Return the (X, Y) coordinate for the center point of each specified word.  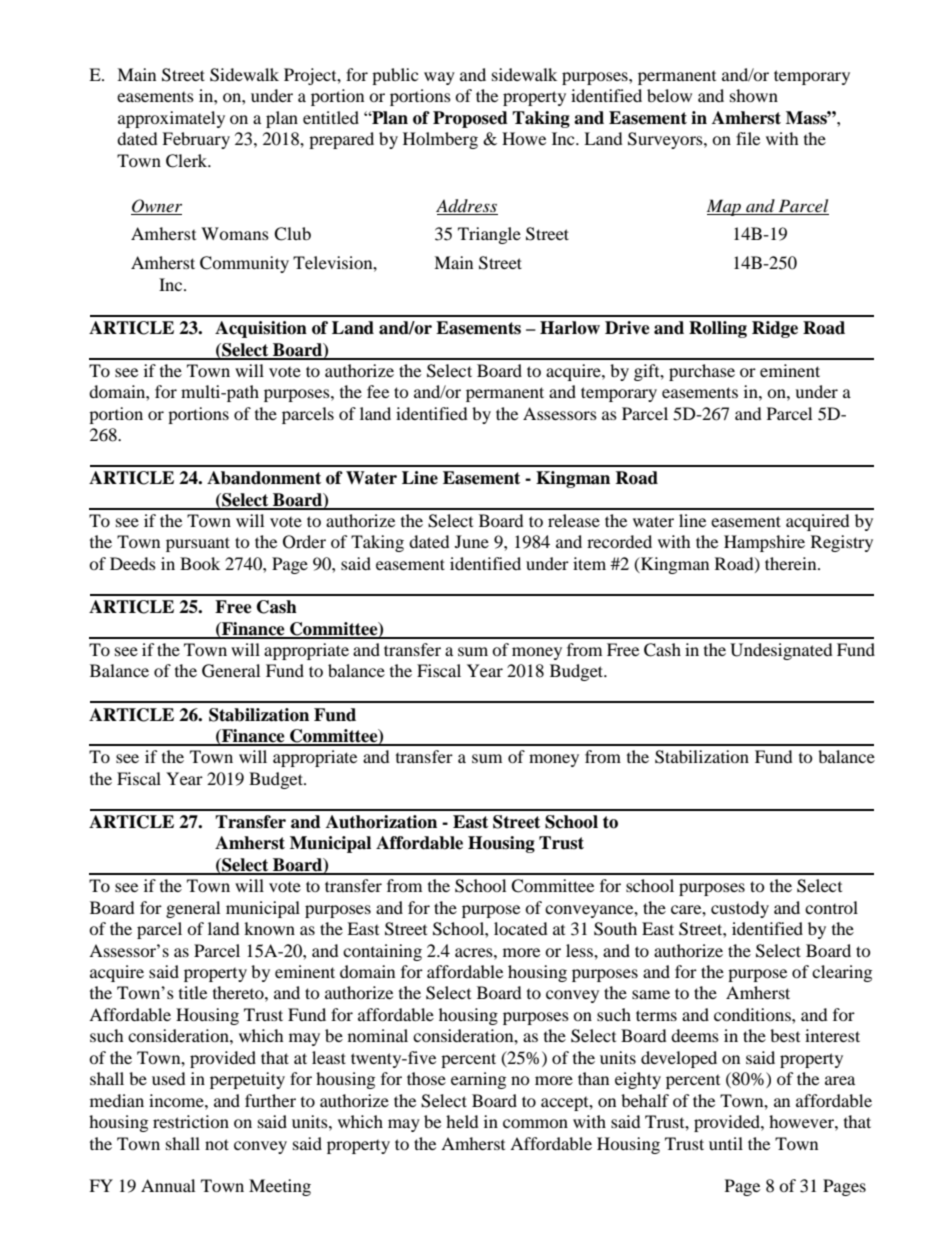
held (462, 1121)
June (472, 541)
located (521, 928)
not (217, 1144)
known (269, 928)
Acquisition (261, 329)
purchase (702, 372)
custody (740, 909)
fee (378, 391)
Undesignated (781, 651)
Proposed (470, 119)
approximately (171, 119)
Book (200, 563)
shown (754, 95)
